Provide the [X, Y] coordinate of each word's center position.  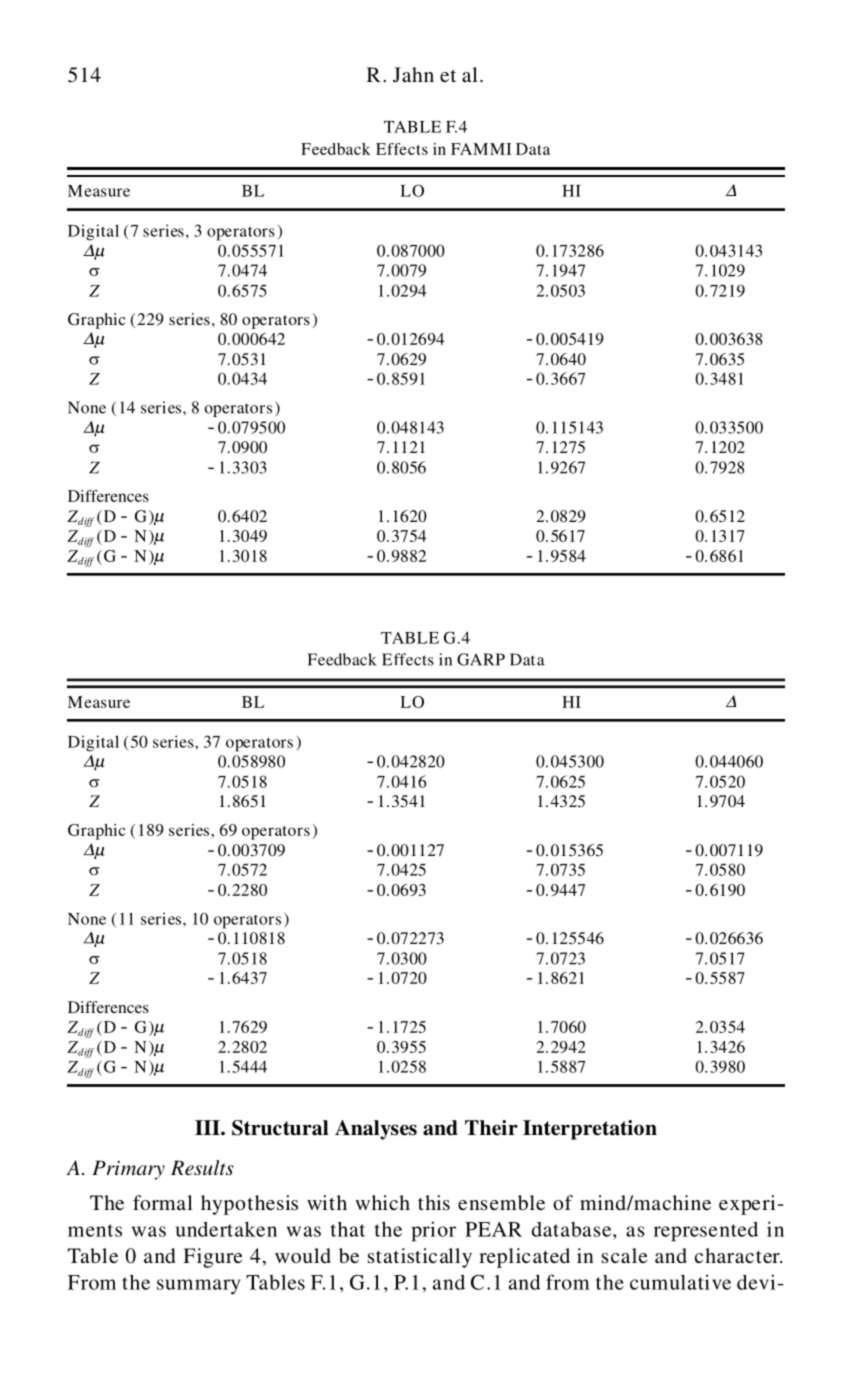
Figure [212, 1258]
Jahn [413, 75]
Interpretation [590, 1130]
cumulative [680, 1282]
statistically [420, 1258]
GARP [481, 659]
